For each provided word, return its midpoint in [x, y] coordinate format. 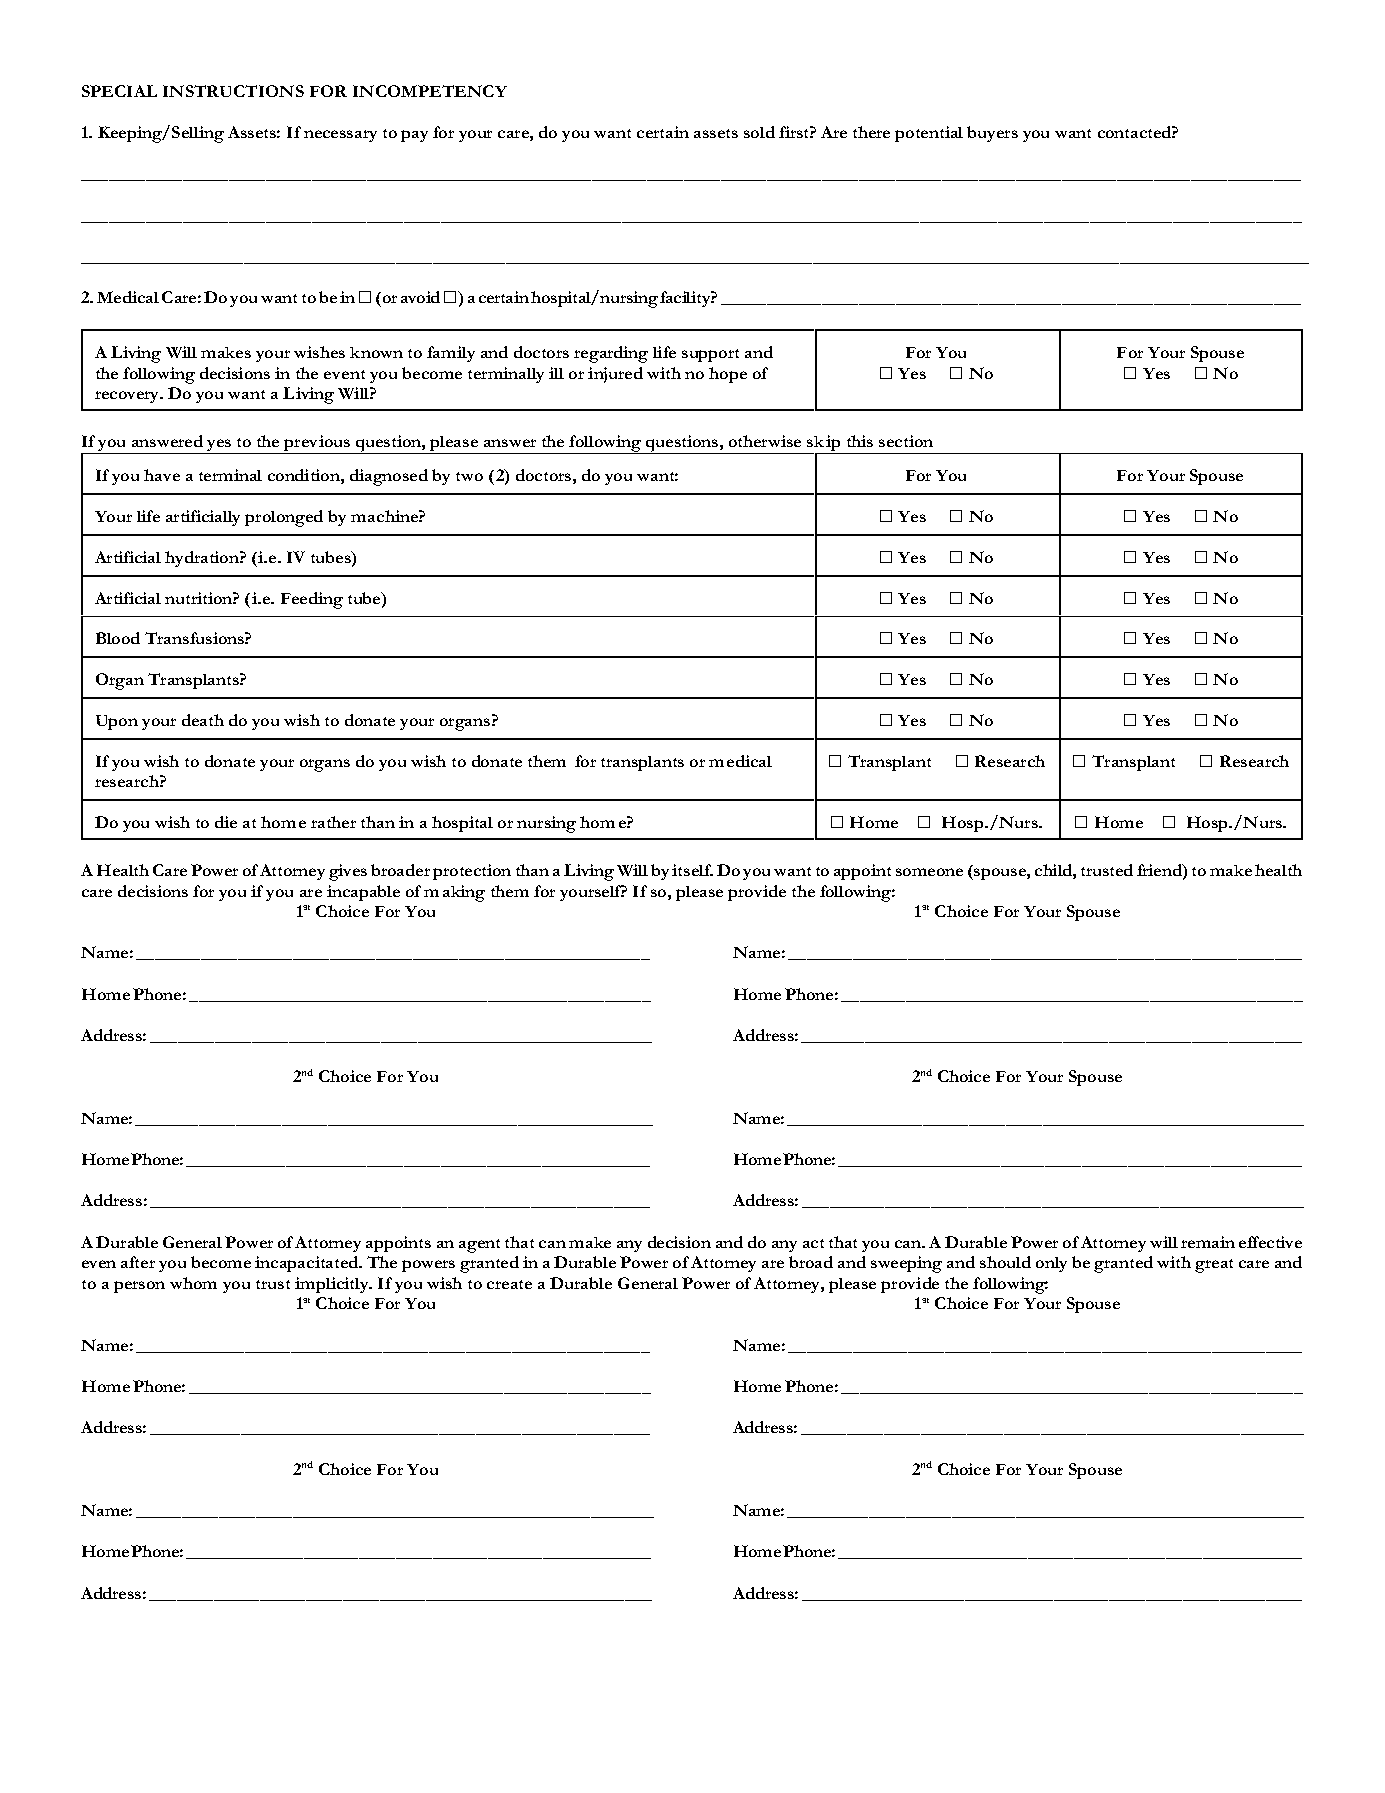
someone [929, 872]
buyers [992, 134]
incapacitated [308, 1264]
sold [759, 132]
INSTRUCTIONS [233, 91]
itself [692, 870]
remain [1208, 1242]
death [203, 720]
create [509, 1284]
